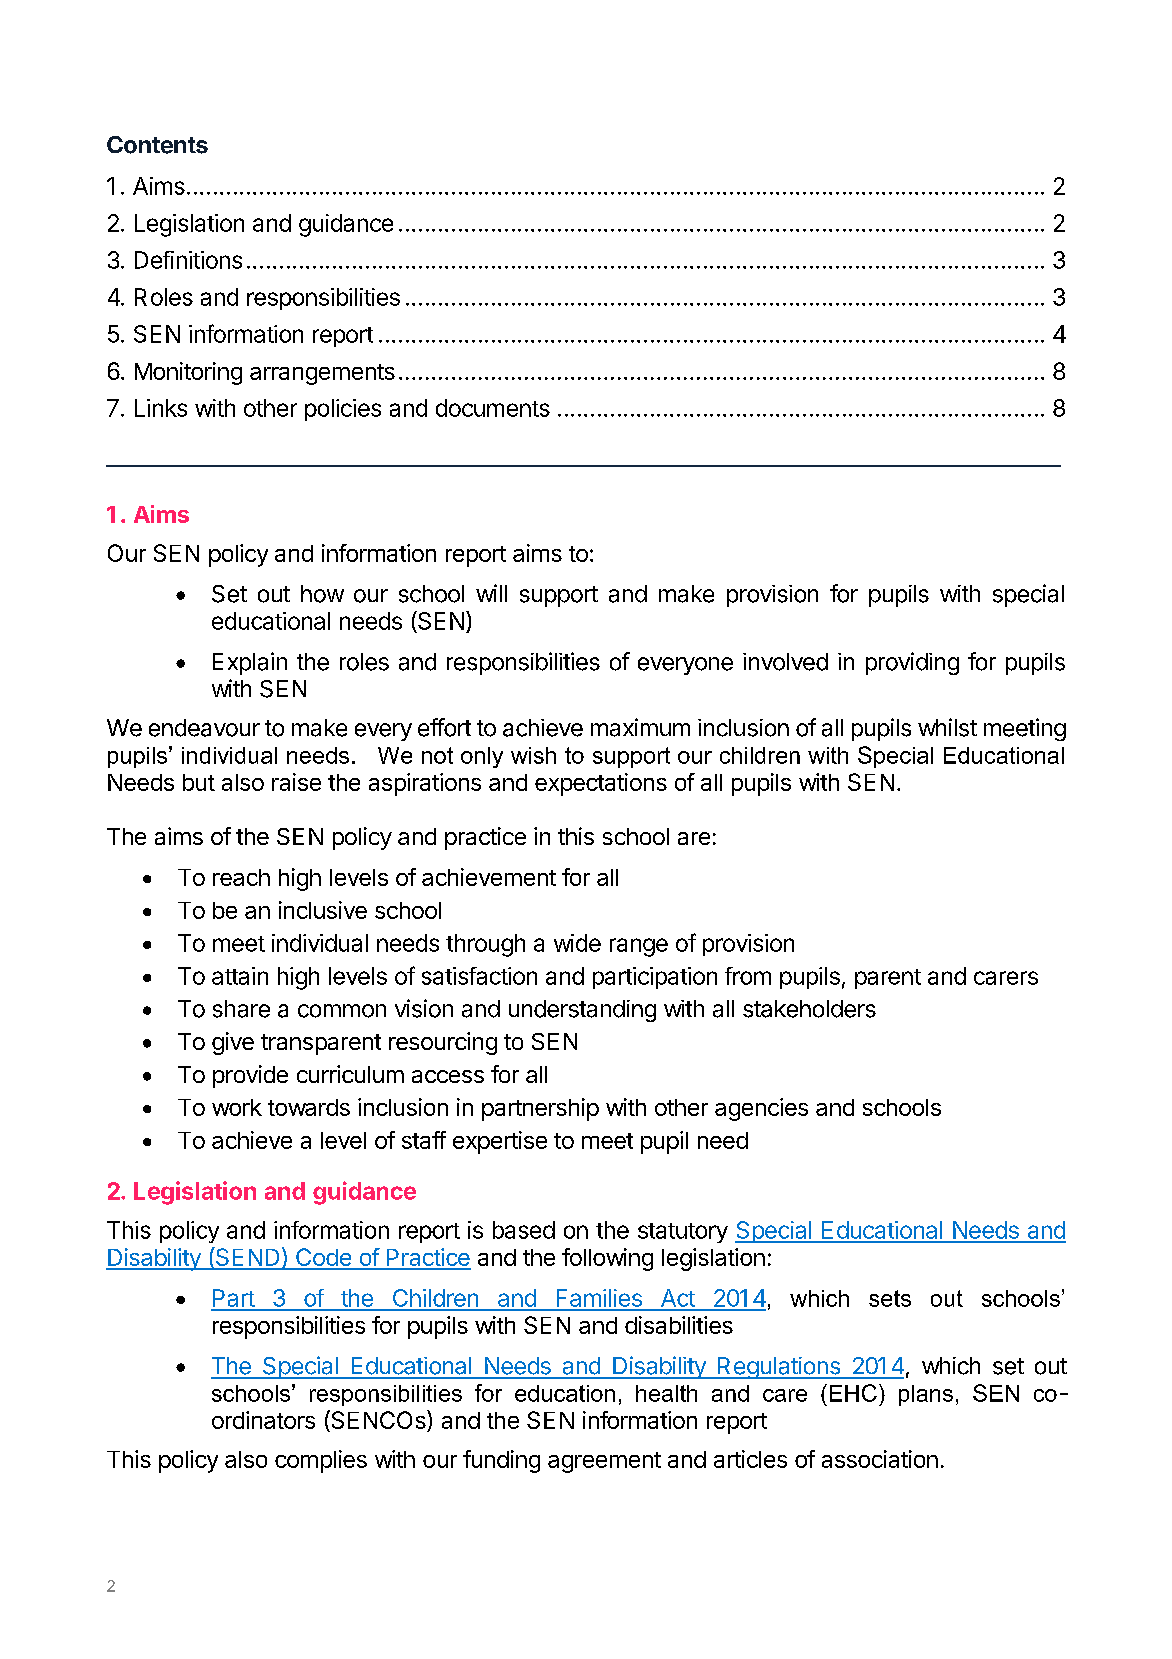 This screenshot has width=1172, height=1659. I want to click on Contents, so click(157, 145).
